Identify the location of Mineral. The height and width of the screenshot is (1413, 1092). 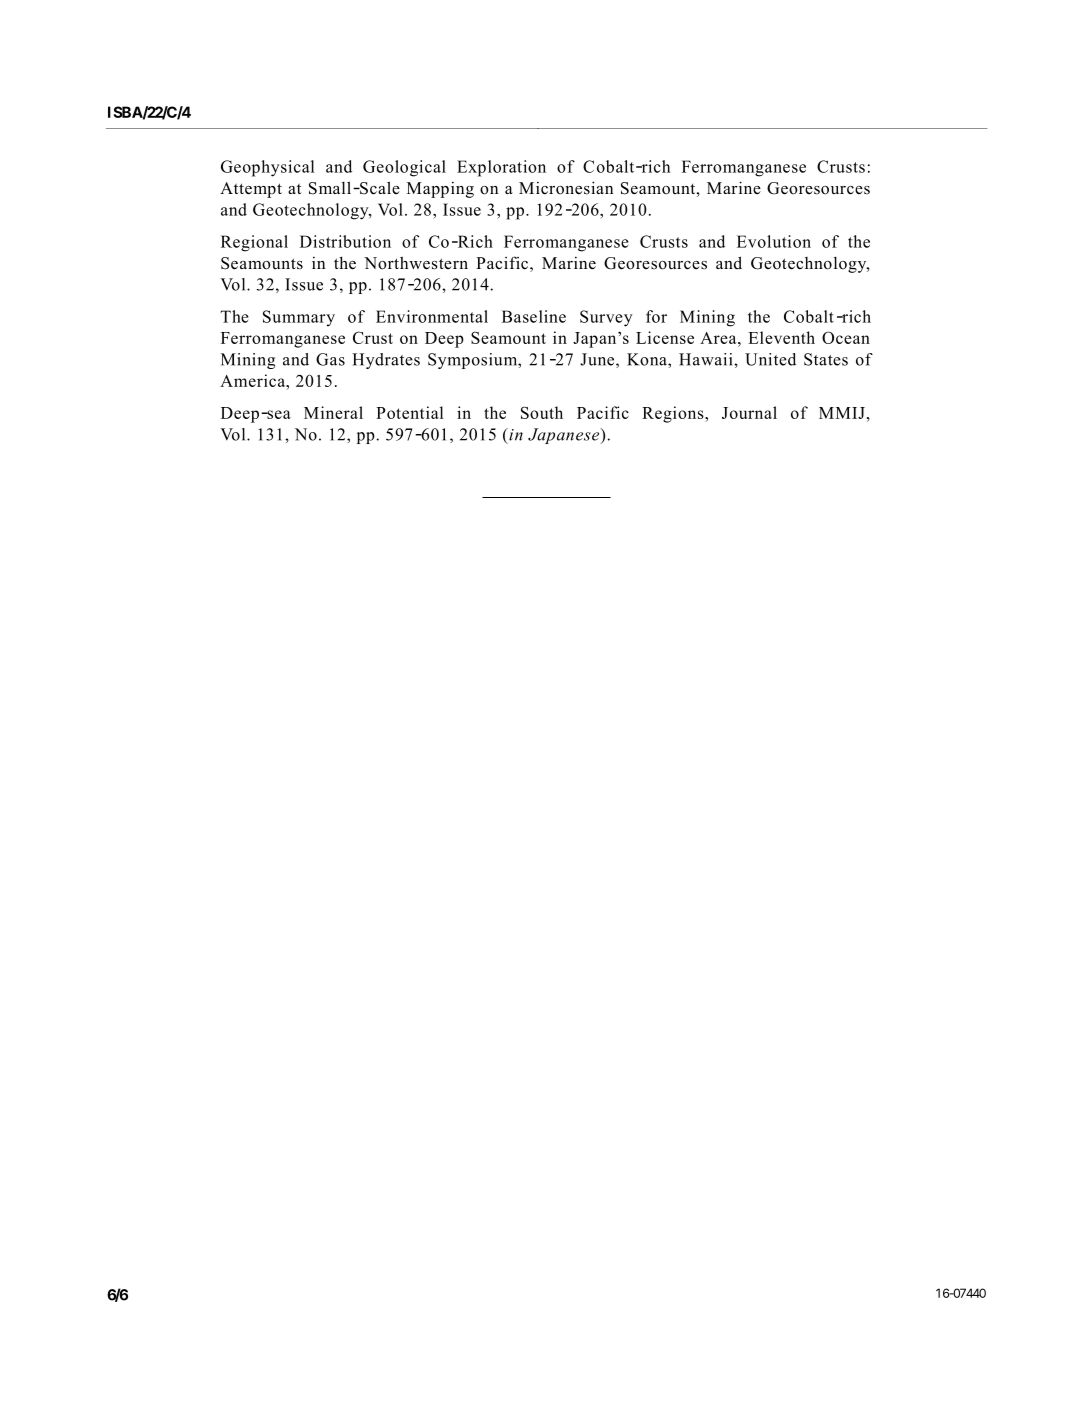
(333, 412).
